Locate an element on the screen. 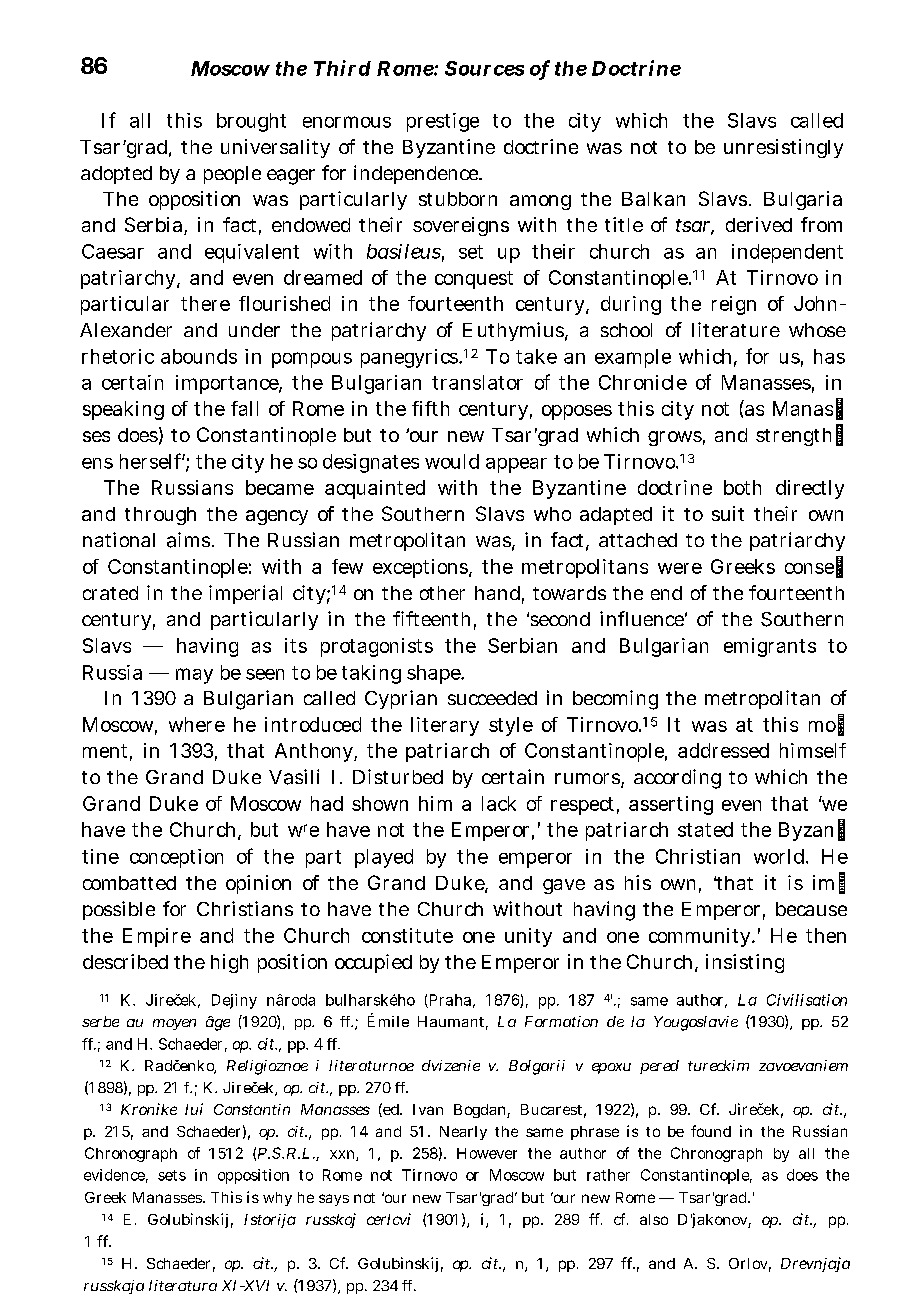 The height and width of the screenshot is (1310, 924). literature is located at coordinates (736, 329).
